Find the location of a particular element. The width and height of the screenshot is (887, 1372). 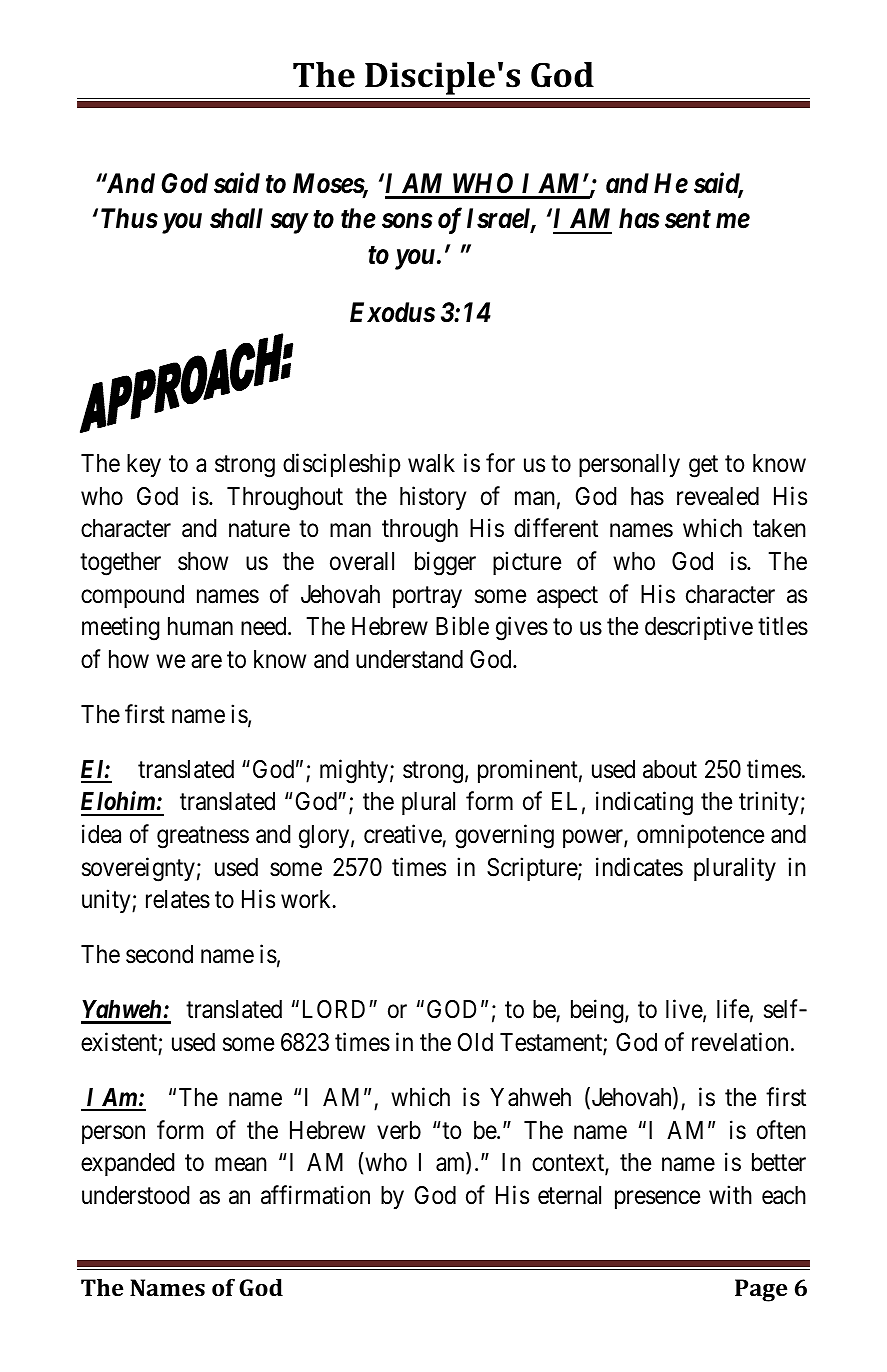

shall is located at coordinates (236, 218).
